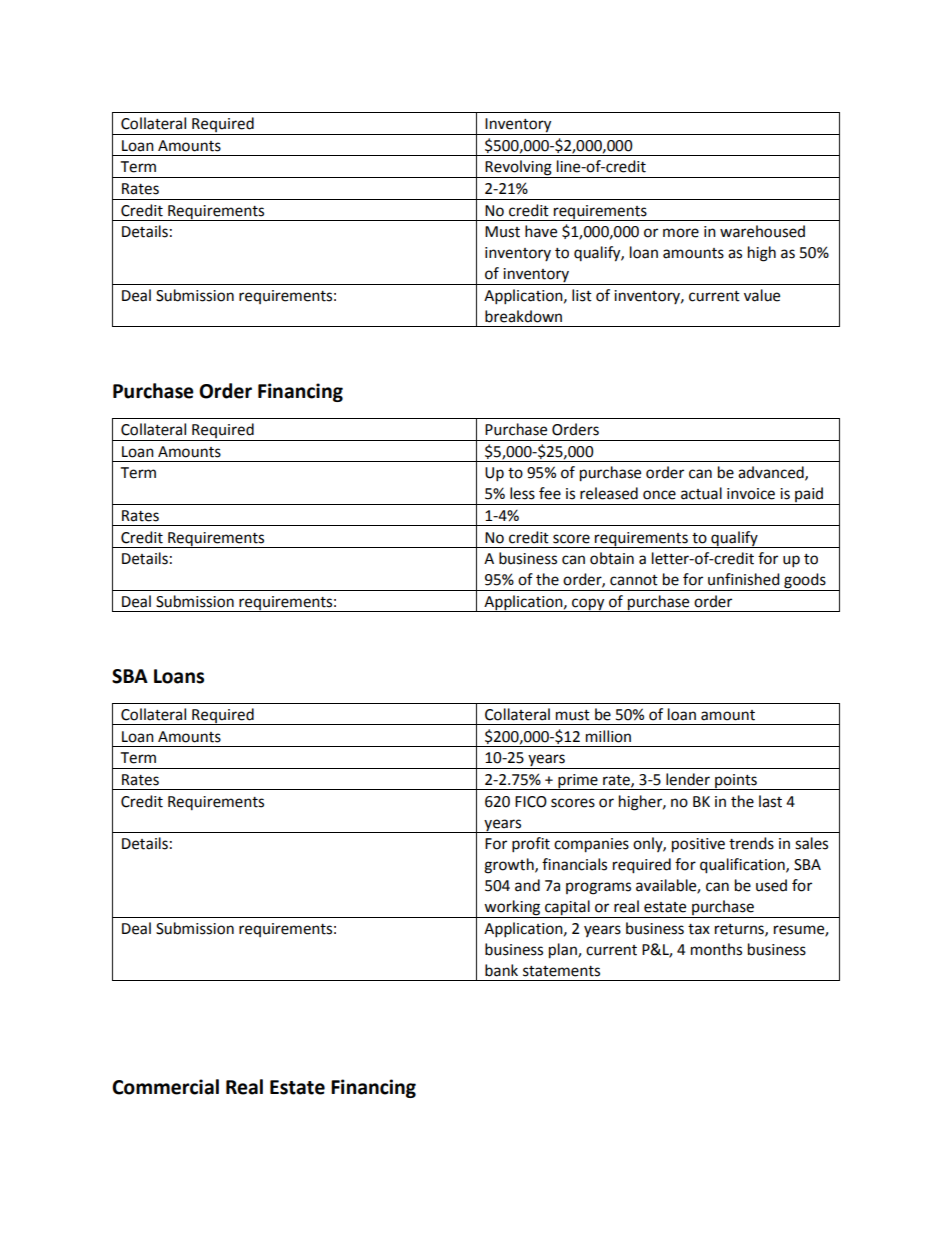 Image resolution: width=952 pixels, height=1233 pixels. I want to click on fee, so click(550, 493).
